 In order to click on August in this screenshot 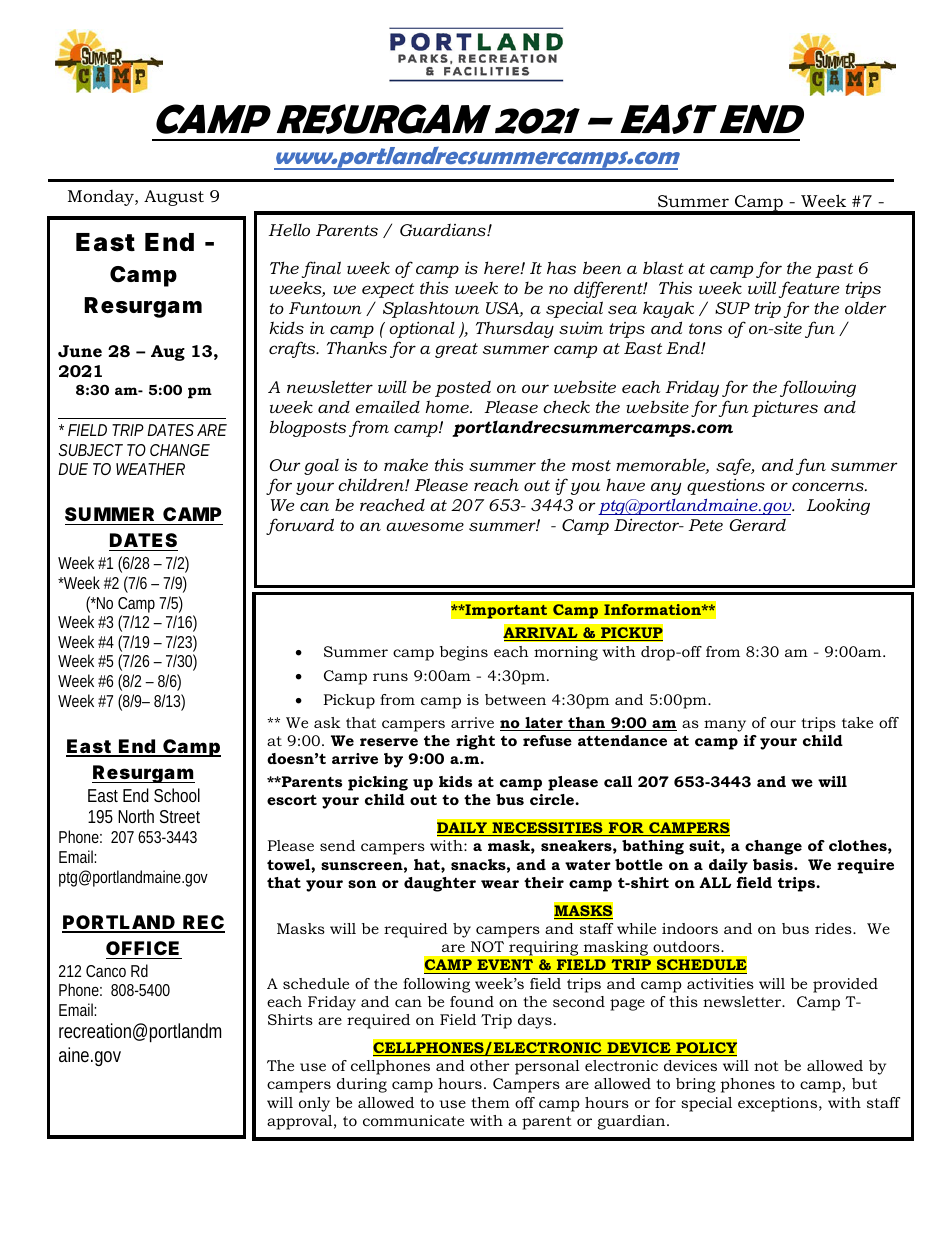, I will do `click(174, 198)`.
